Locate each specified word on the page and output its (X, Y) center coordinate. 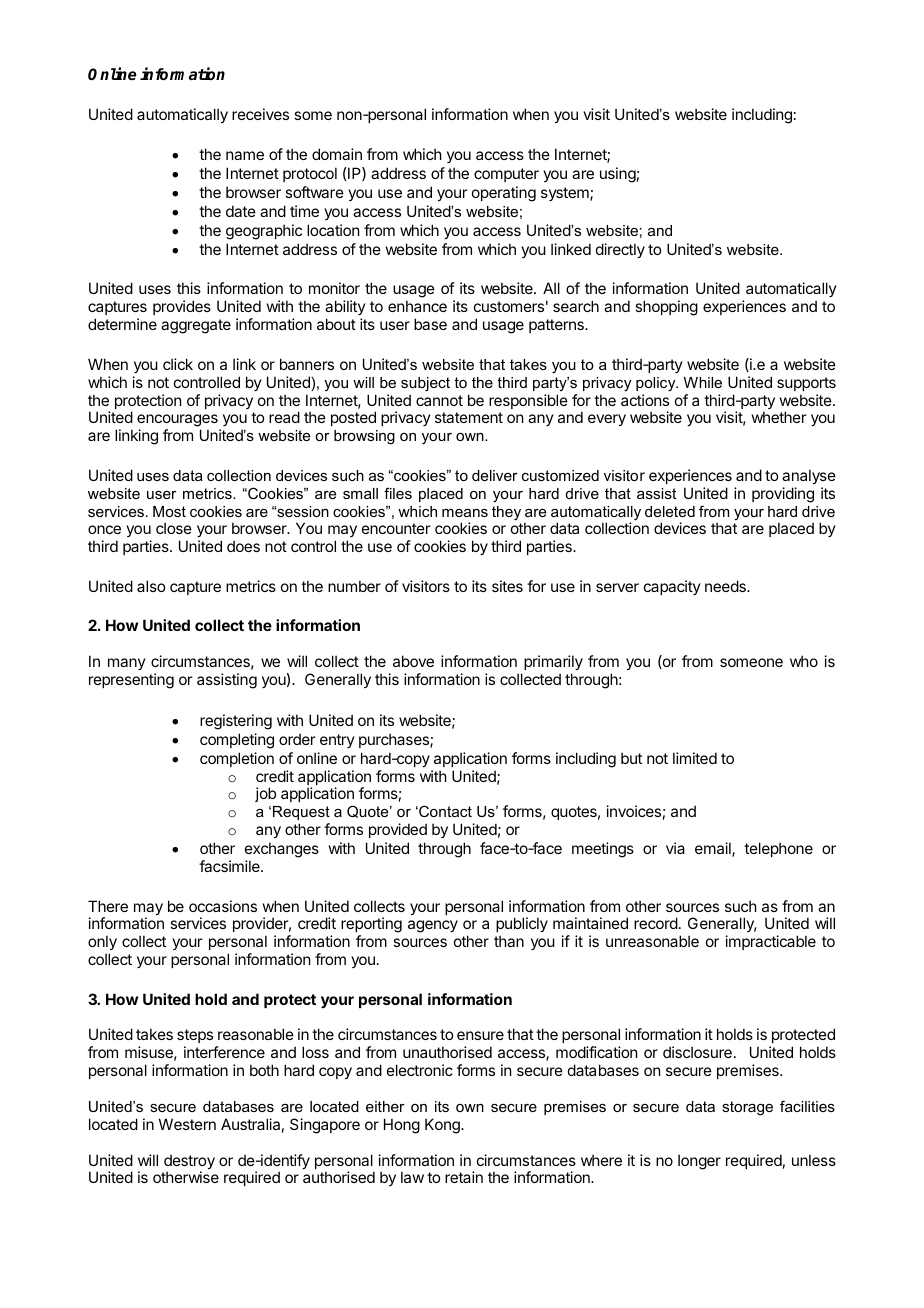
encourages (178, 422)
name (245, 155)
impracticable (771, 942)
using (618, 175)
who (804, 661)
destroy (189, 1163)
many (127, 664)
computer (506, 175)
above (413, 661)
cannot (439, 400)
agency (433, 926)
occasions (223, 906)
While (703, 382)
